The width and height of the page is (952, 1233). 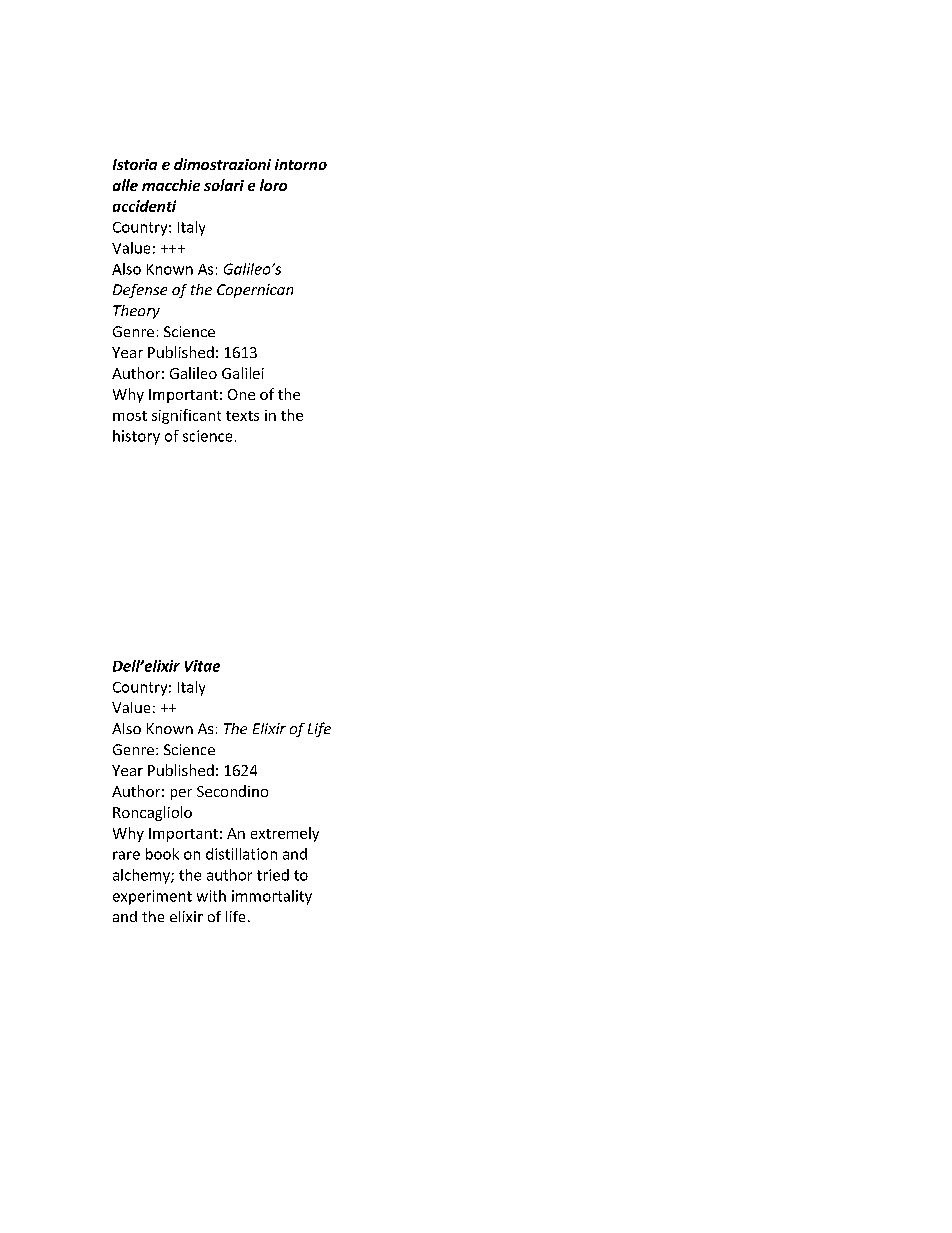 What do you see at coordinates (136, 437) in the page?
I see `history` at bounding box center [136, 437].
